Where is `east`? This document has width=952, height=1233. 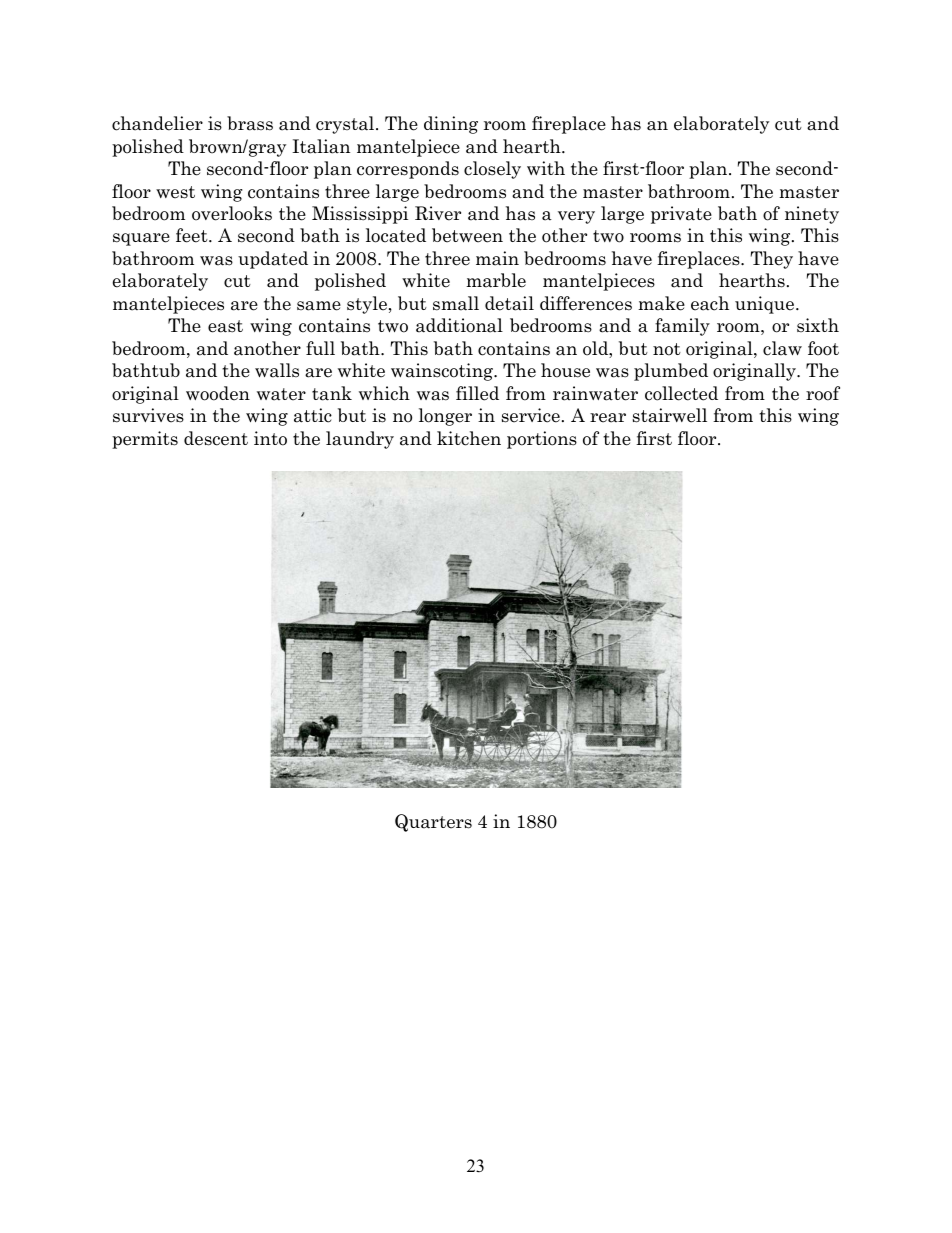
east is located at coordinates (225, 326).
